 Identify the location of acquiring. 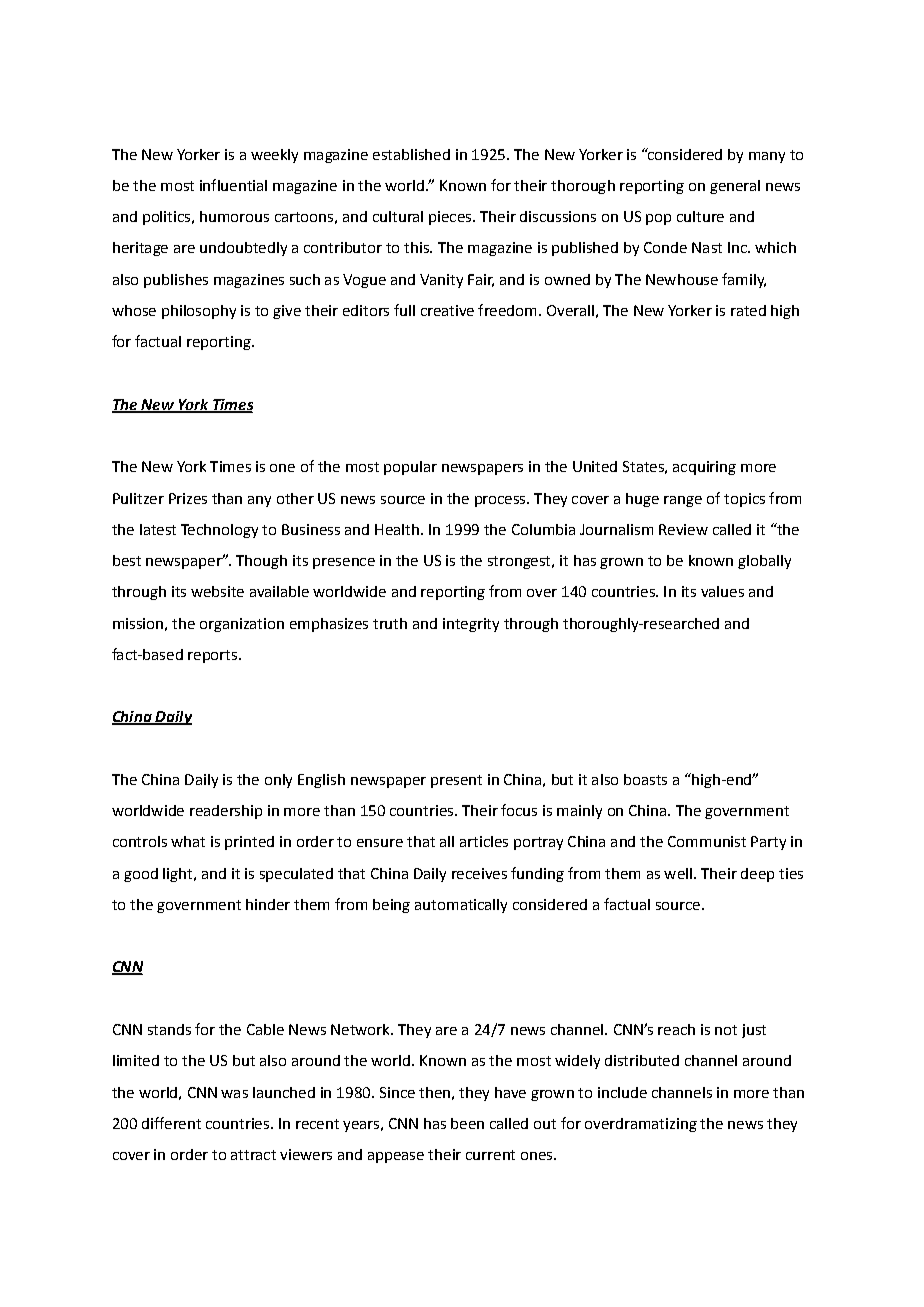
(704, 468).
